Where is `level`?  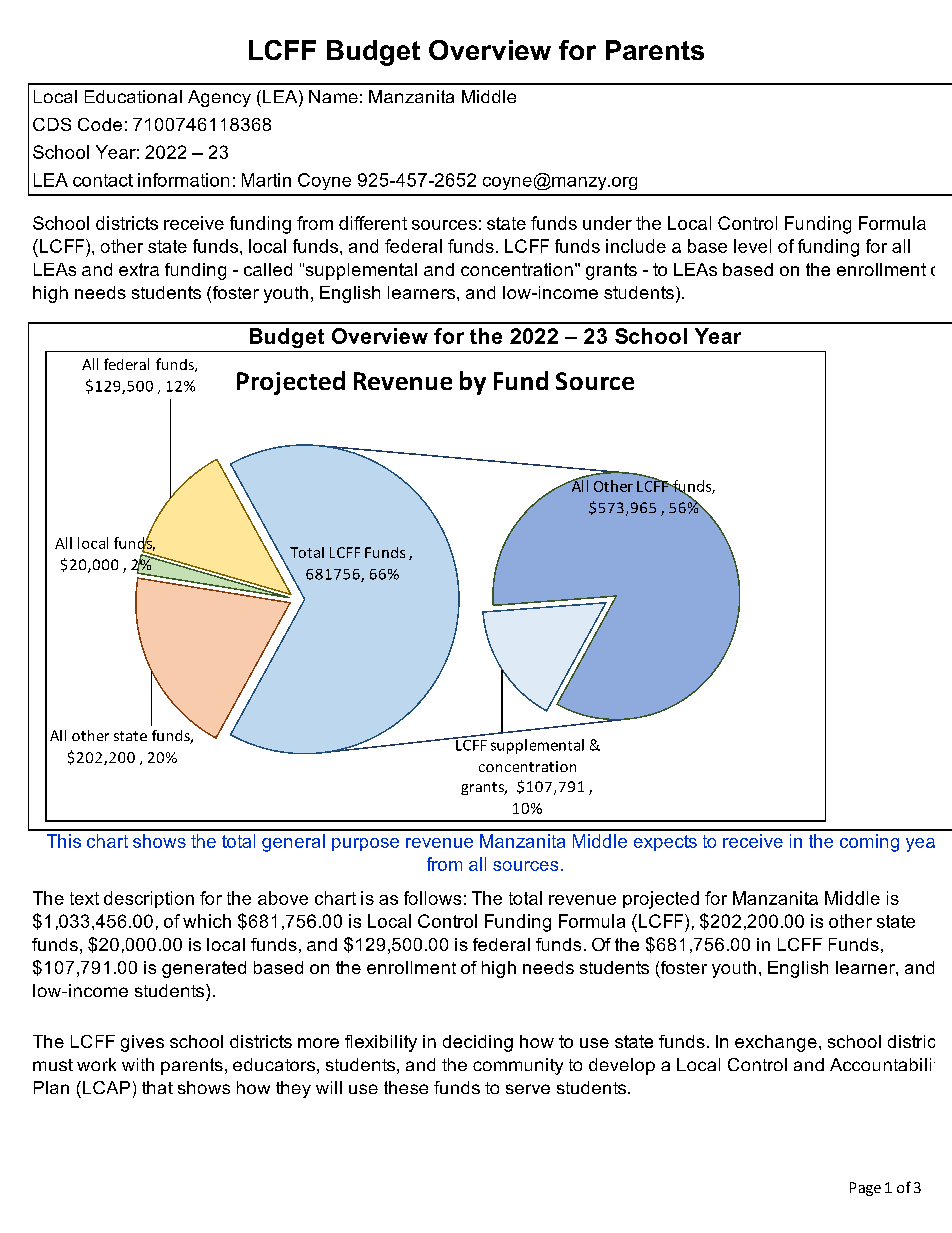 level is located at coordinates (752, 246).
